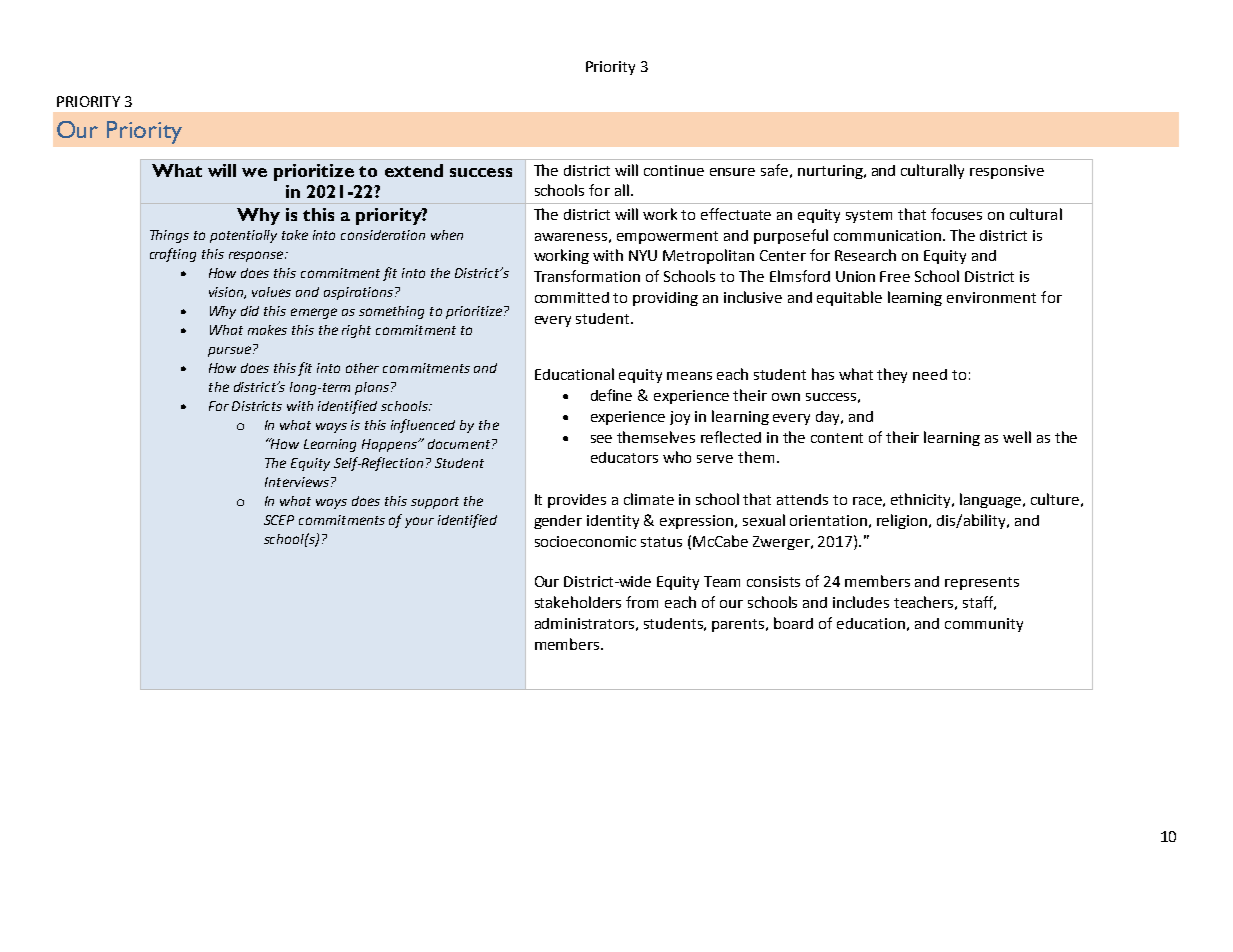  Describe the element at coordinates (372, 388) in the image. I see `plans` at that location.
